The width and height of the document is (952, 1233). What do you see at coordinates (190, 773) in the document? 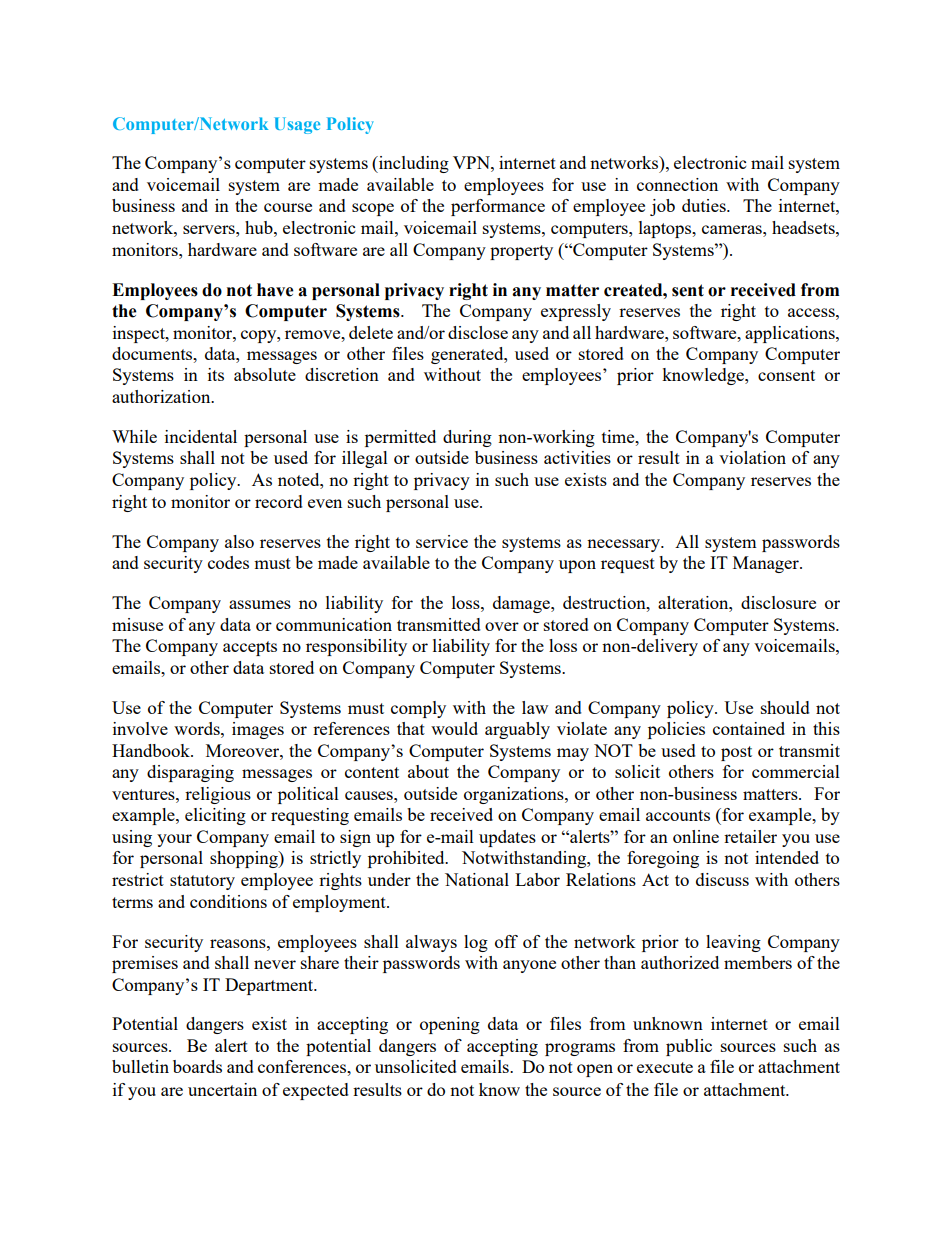
I see `disparaging` at bounding box center [190, 773].
